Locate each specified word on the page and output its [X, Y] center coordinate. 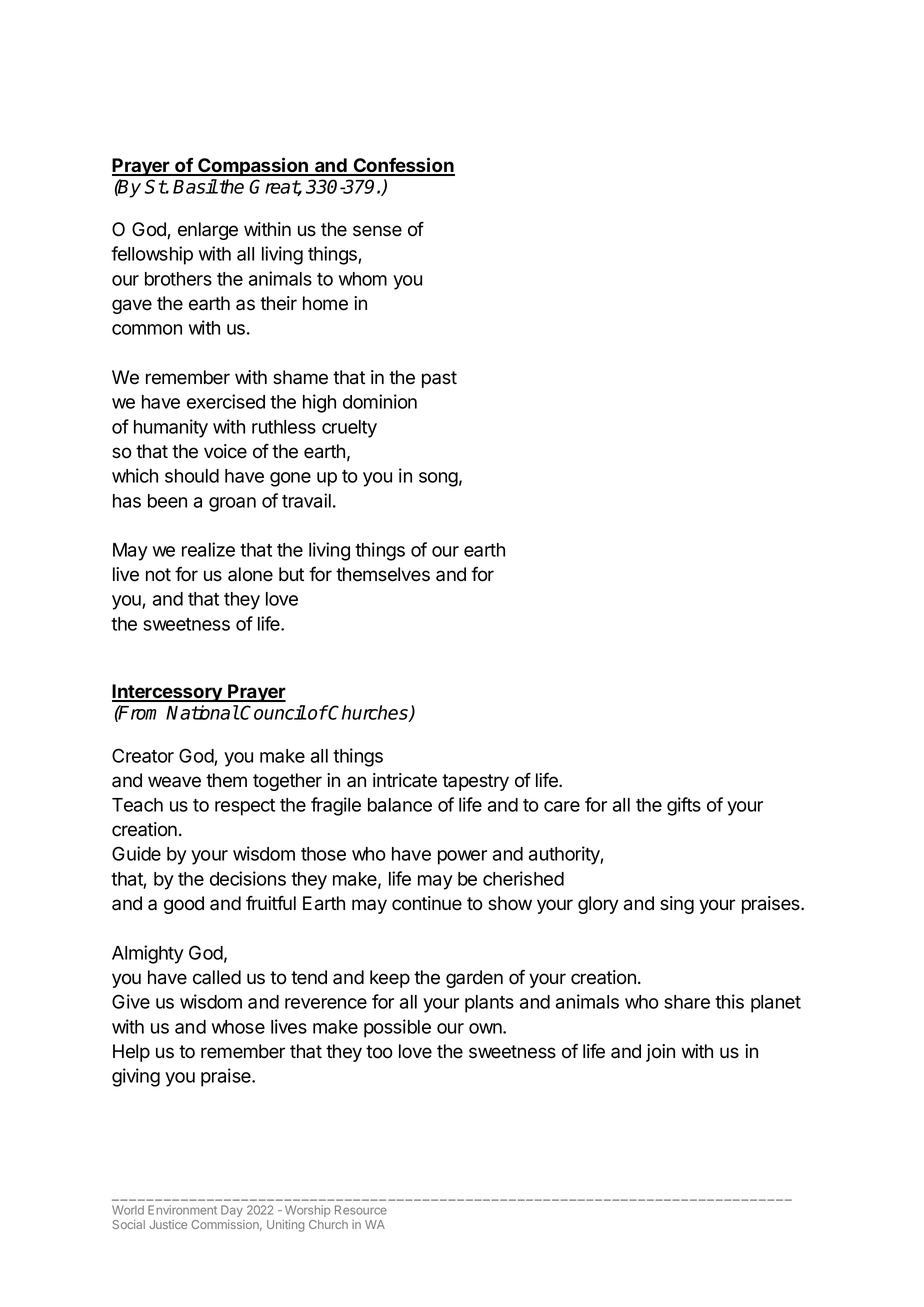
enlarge [208, 231]
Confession [403, 166]
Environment [182, 1210]
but [291, 574]
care [562, 806]
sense [377, 231]
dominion [380, 401]
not [158, 575]
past [439, 379]
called [217, 977]
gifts [684, 806]
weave [174, 782]
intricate [405, 780]
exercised [226, 401]
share [687, 1002]
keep [390, 979]
